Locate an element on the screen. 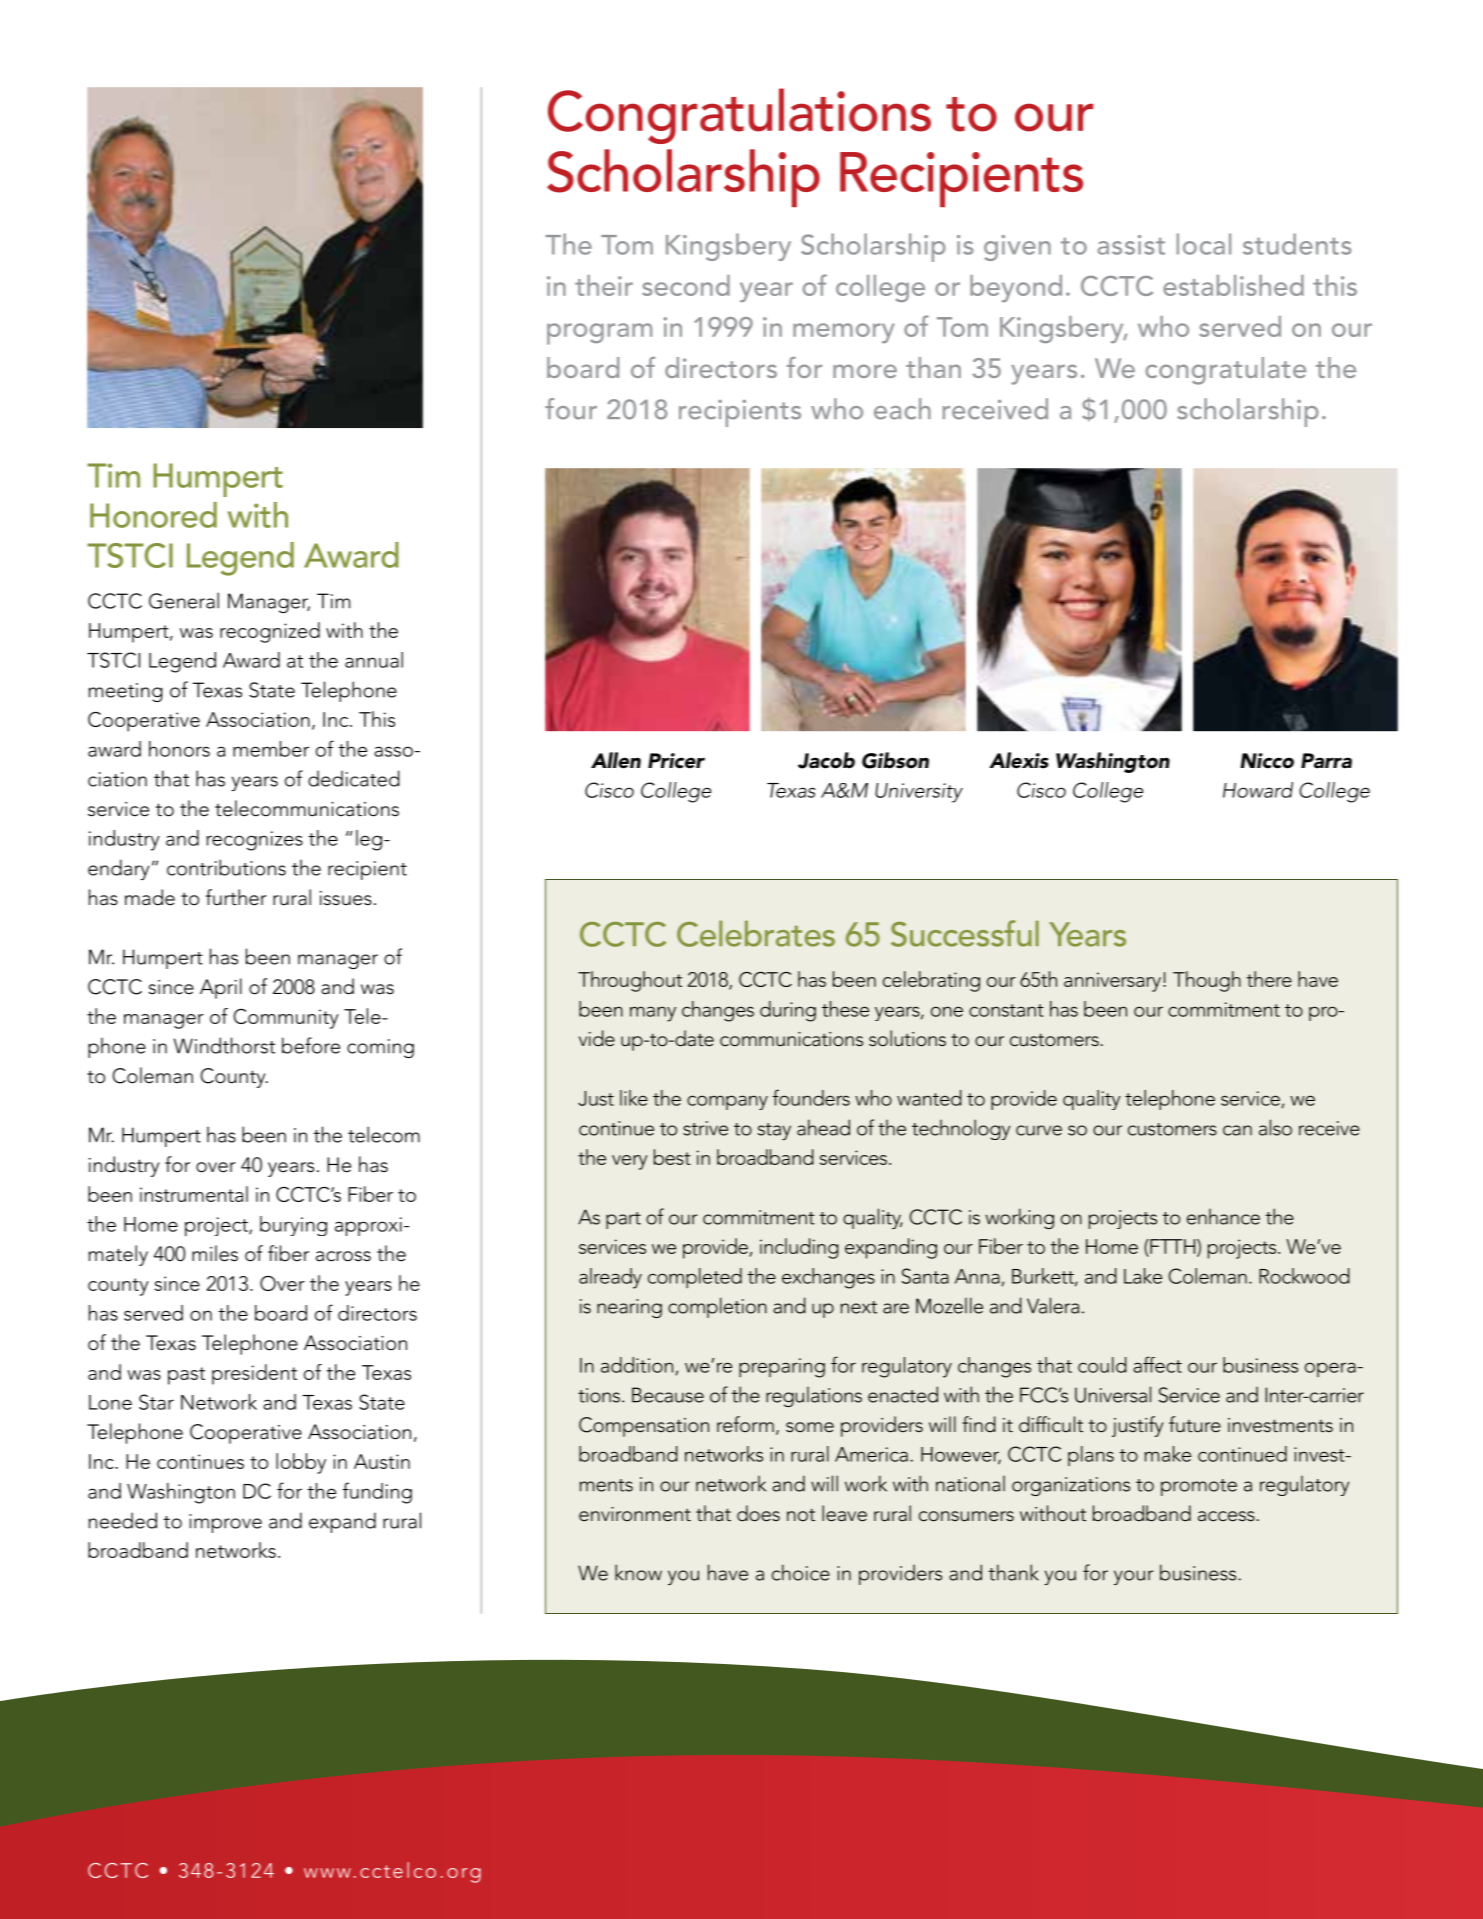  their is located at coordinates (604, 285).
